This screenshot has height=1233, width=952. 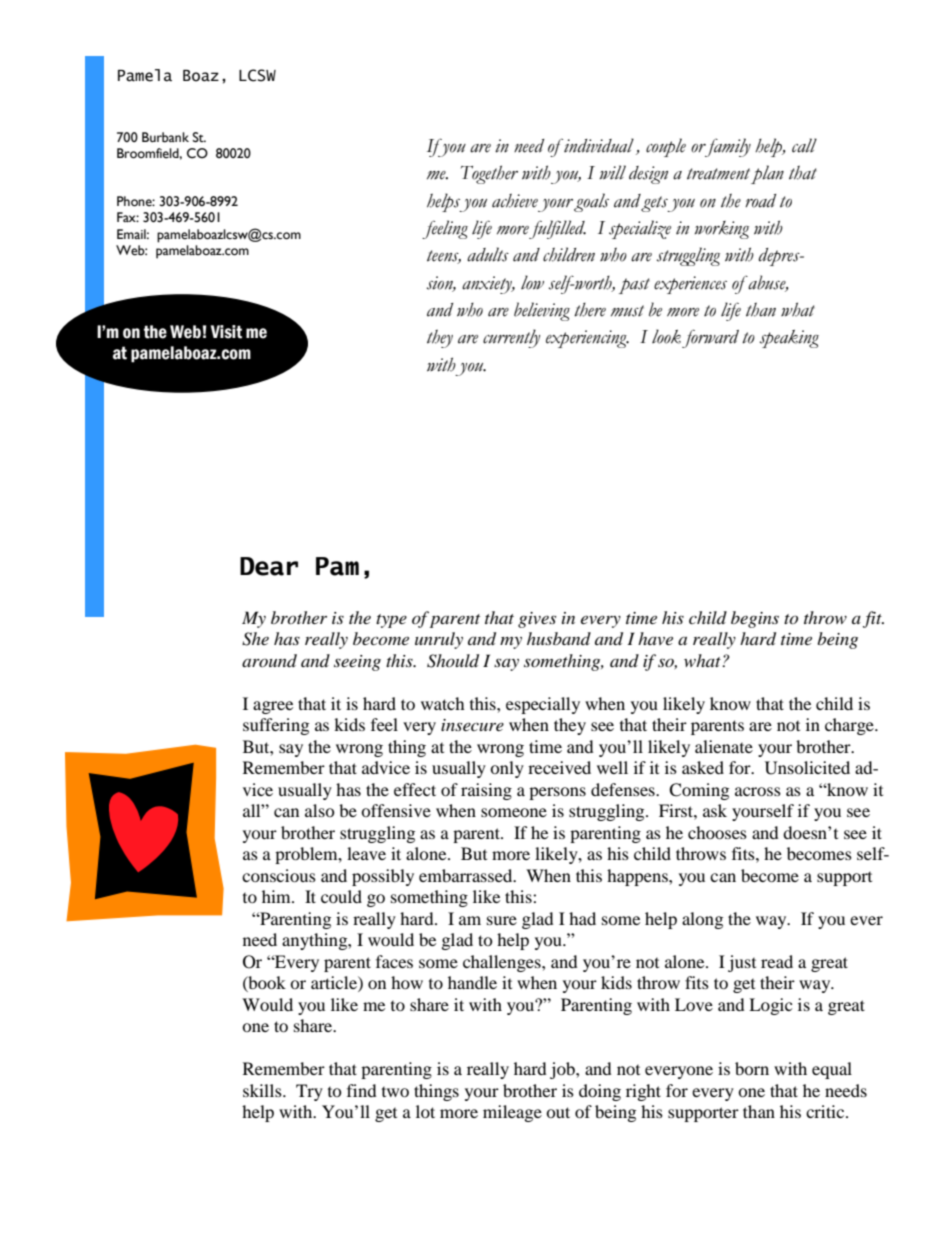 I want to click on across, so click(x=758, y=791).
